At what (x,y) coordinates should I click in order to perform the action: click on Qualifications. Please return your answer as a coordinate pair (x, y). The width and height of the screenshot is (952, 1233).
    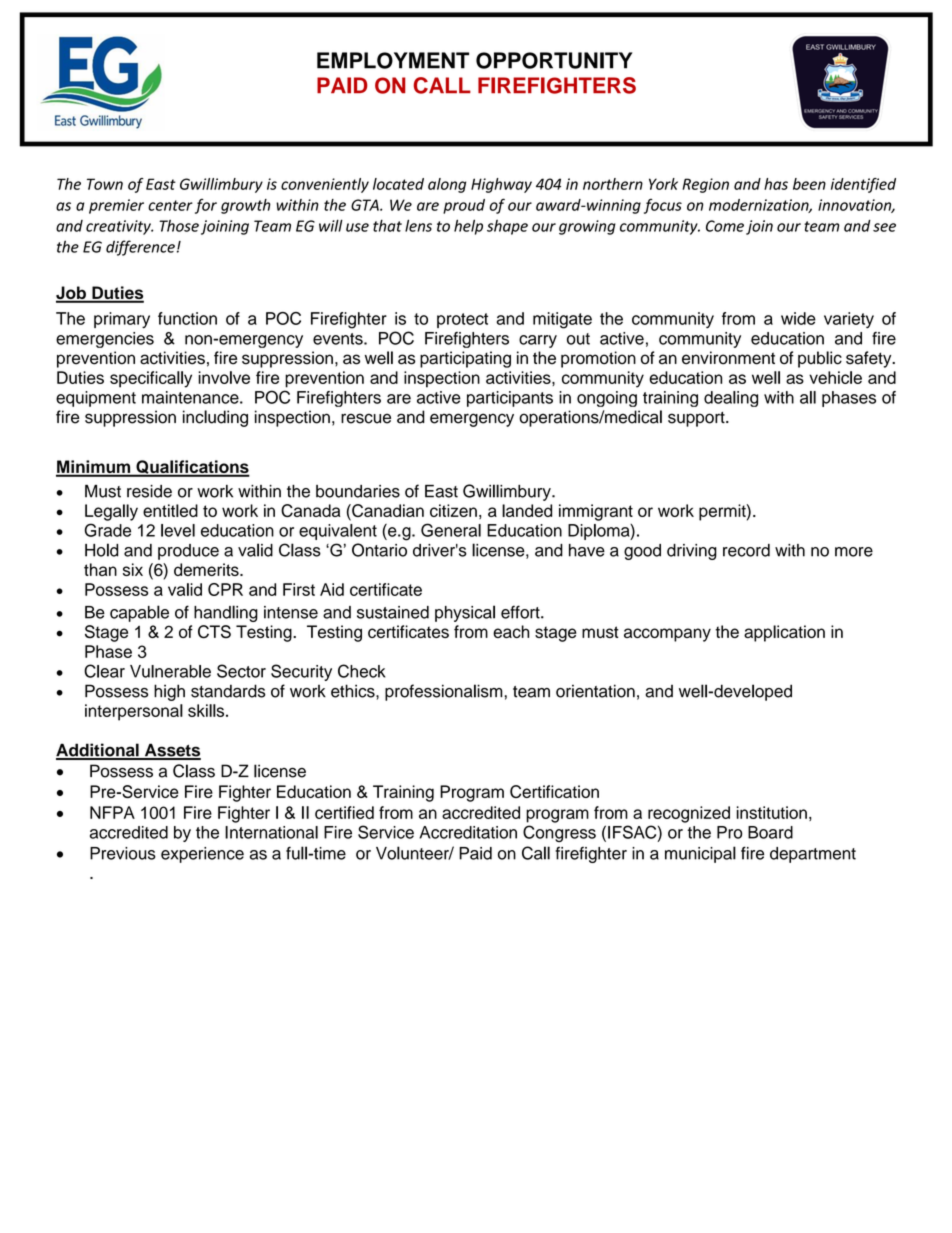
    Looking at the image, I should click on (192, 468).
